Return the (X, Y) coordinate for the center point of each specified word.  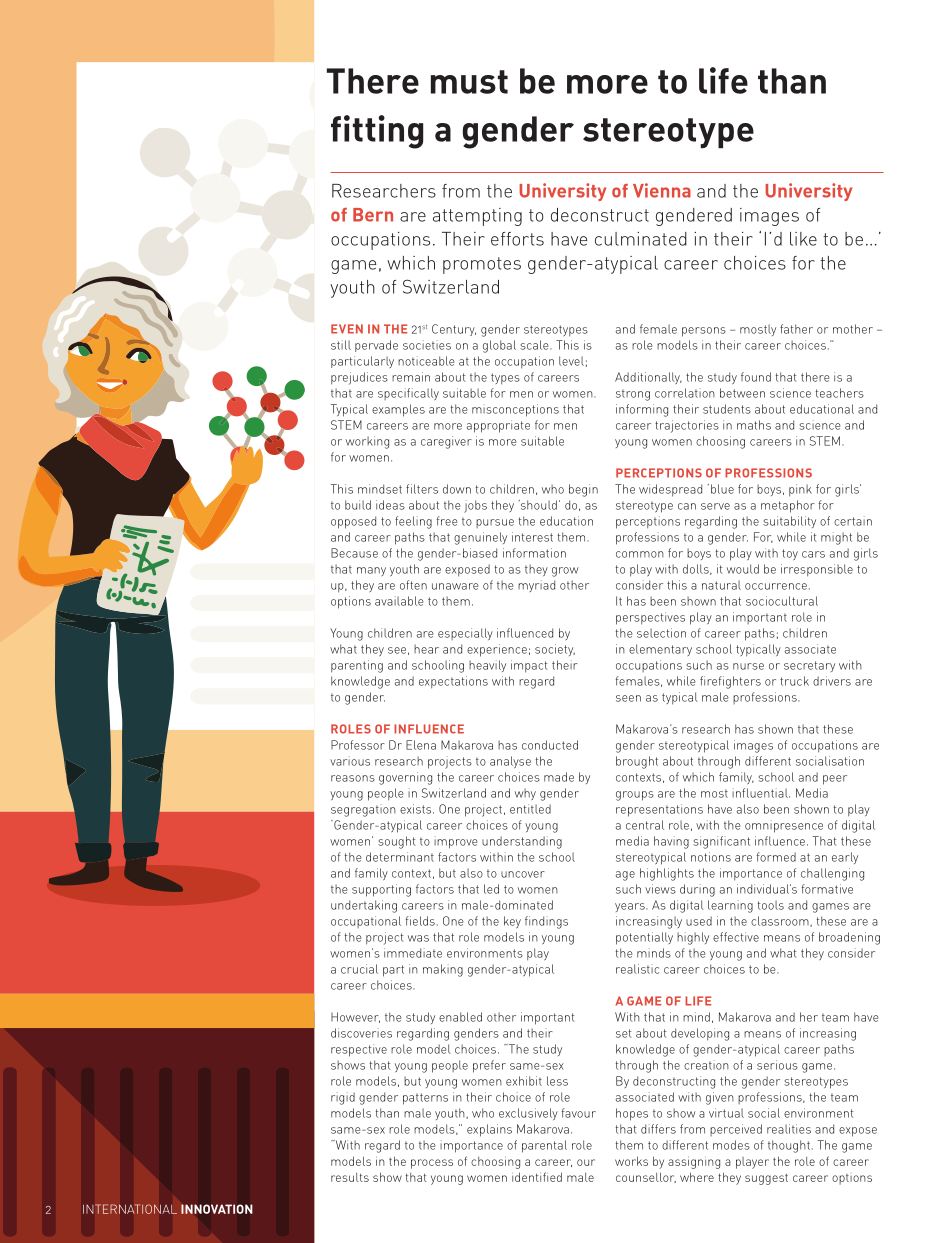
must (469, 82)
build (358, 505)
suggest (766, 1179)
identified (537, 1177)
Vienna (662, 190)
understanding (522, 842)
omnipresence (784, 826)
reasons (353, 778)
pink (800, 490)
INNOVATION (217, 1209)
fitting (377, 132)
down (457, 489)
